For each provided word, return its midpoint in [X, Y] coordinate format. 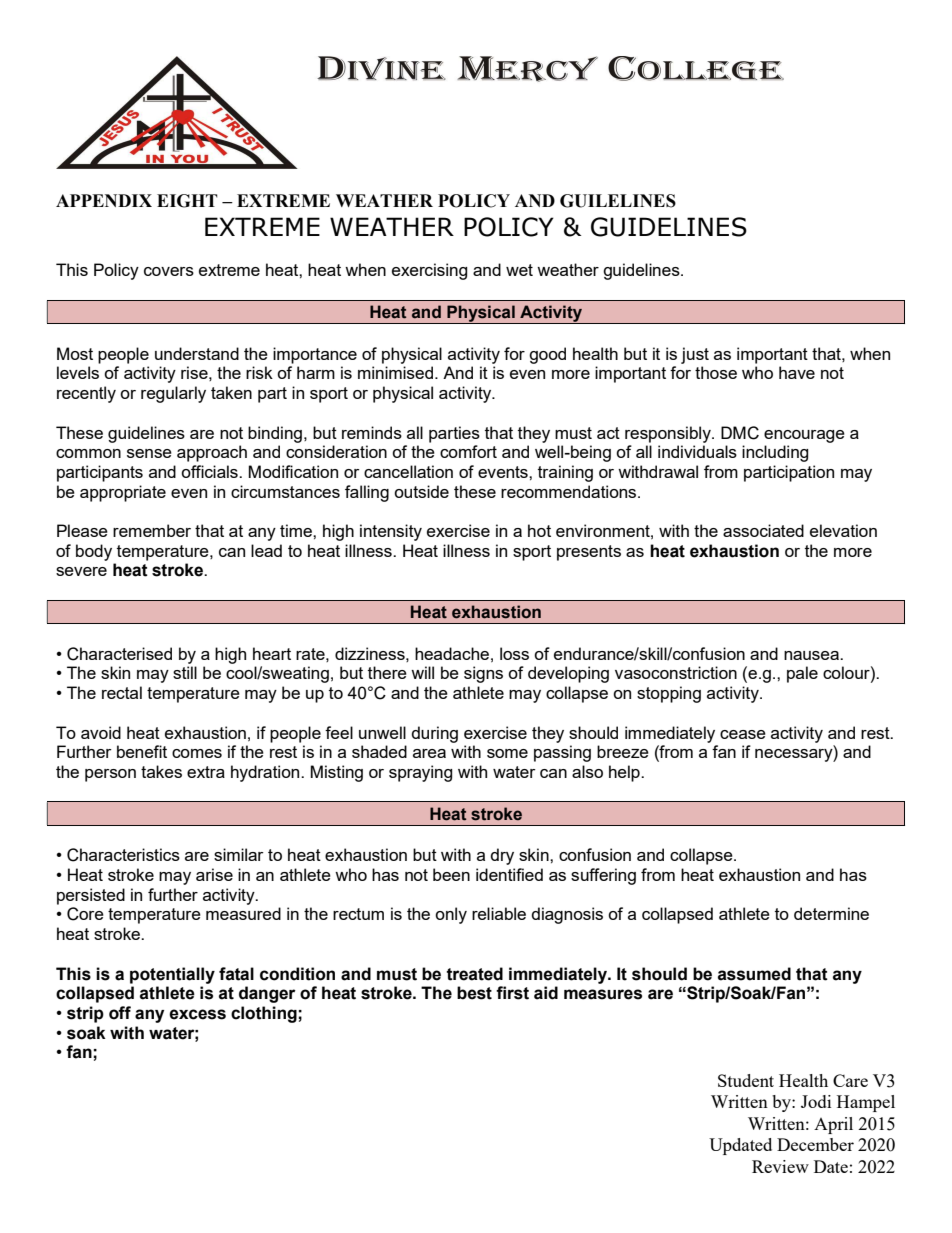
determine [831, 913]
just [695, 355]
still [185, 672]
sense [149, 453]
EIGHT [187, 201]
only [451, 915]
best [474, 993]
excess [197, 1014]
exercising [429, 271]
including [775, 453]
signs [483, 674]
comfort [468, 451]
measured [243, 913]
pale [802, 674]
